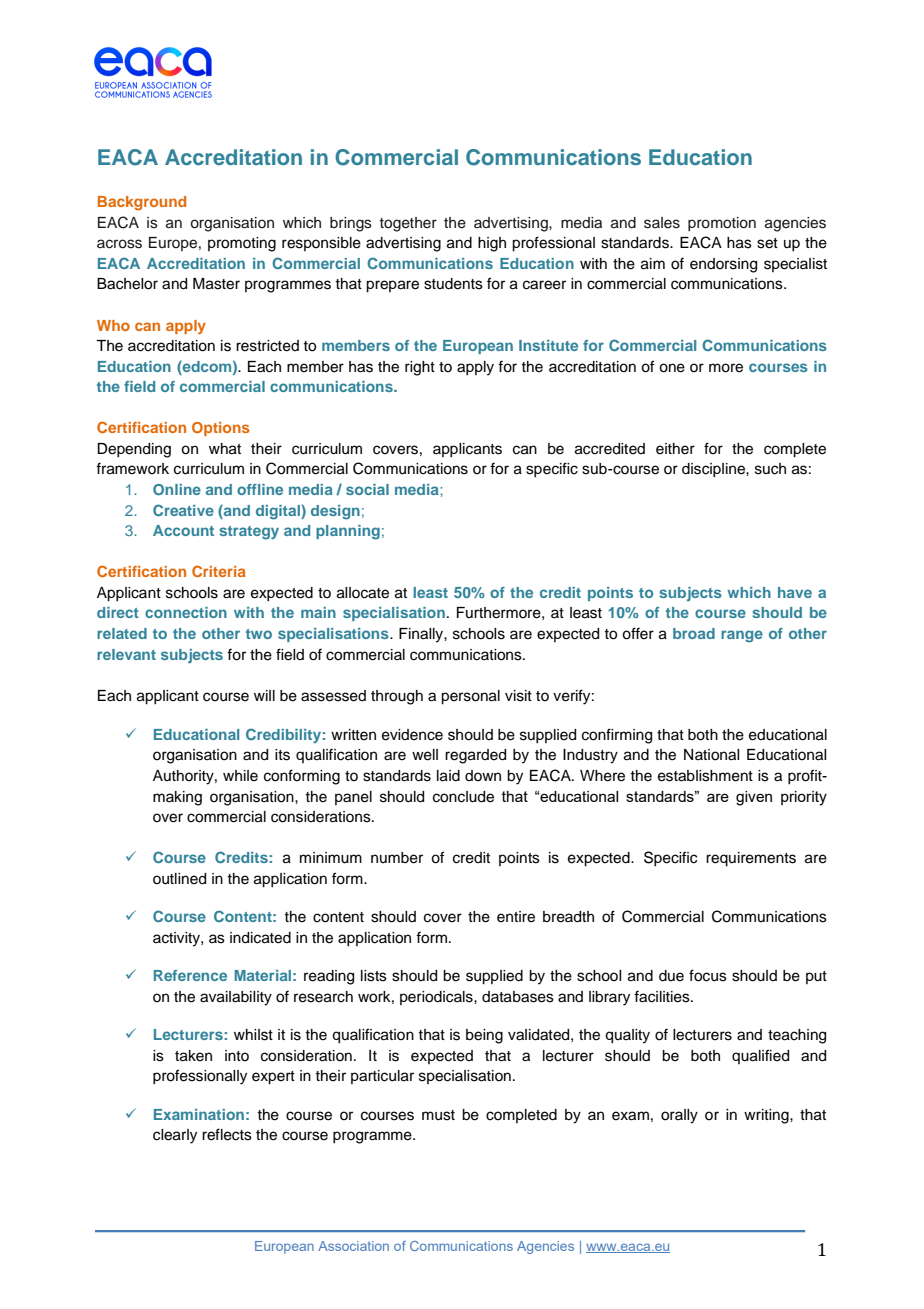 The height and width of the screenshot is (1309, 924). I want to click on connection, so click(186, 612).
